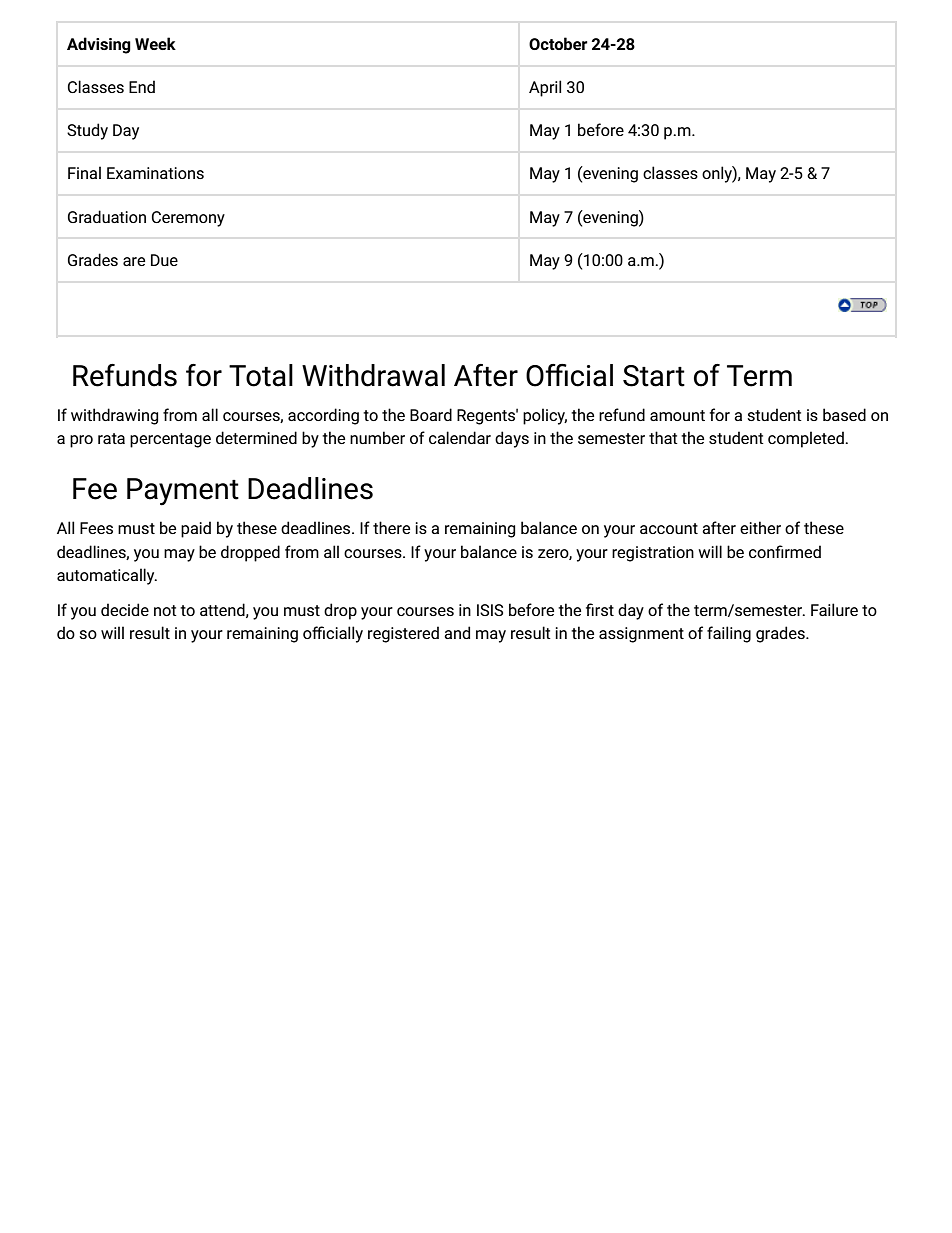  What do you see at coordinates (155, 43) in the screenshot?
I see `Week` at bounding box center [155, 43].
